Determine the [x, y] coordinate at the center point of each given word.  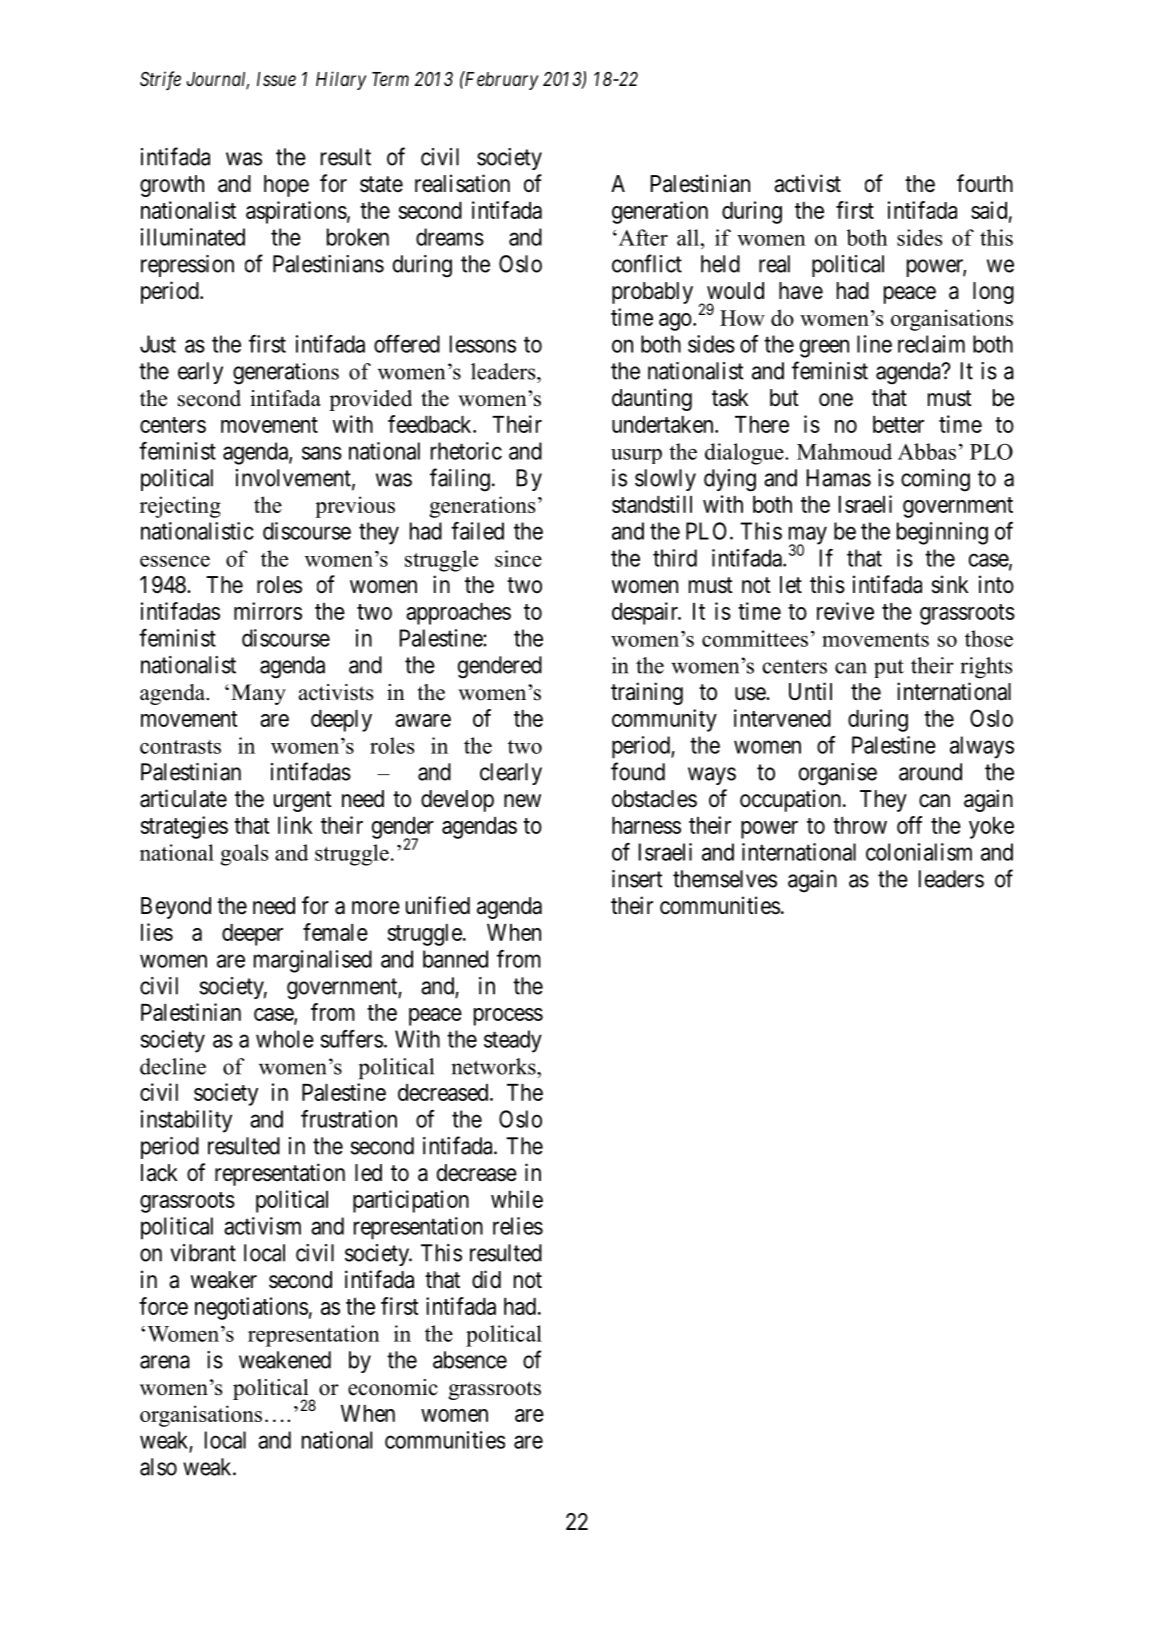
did [486, 1279]
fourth [985, 183]
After [642, 237]
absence [470, 1360]
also [158, 1467]
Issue [276, 79]
